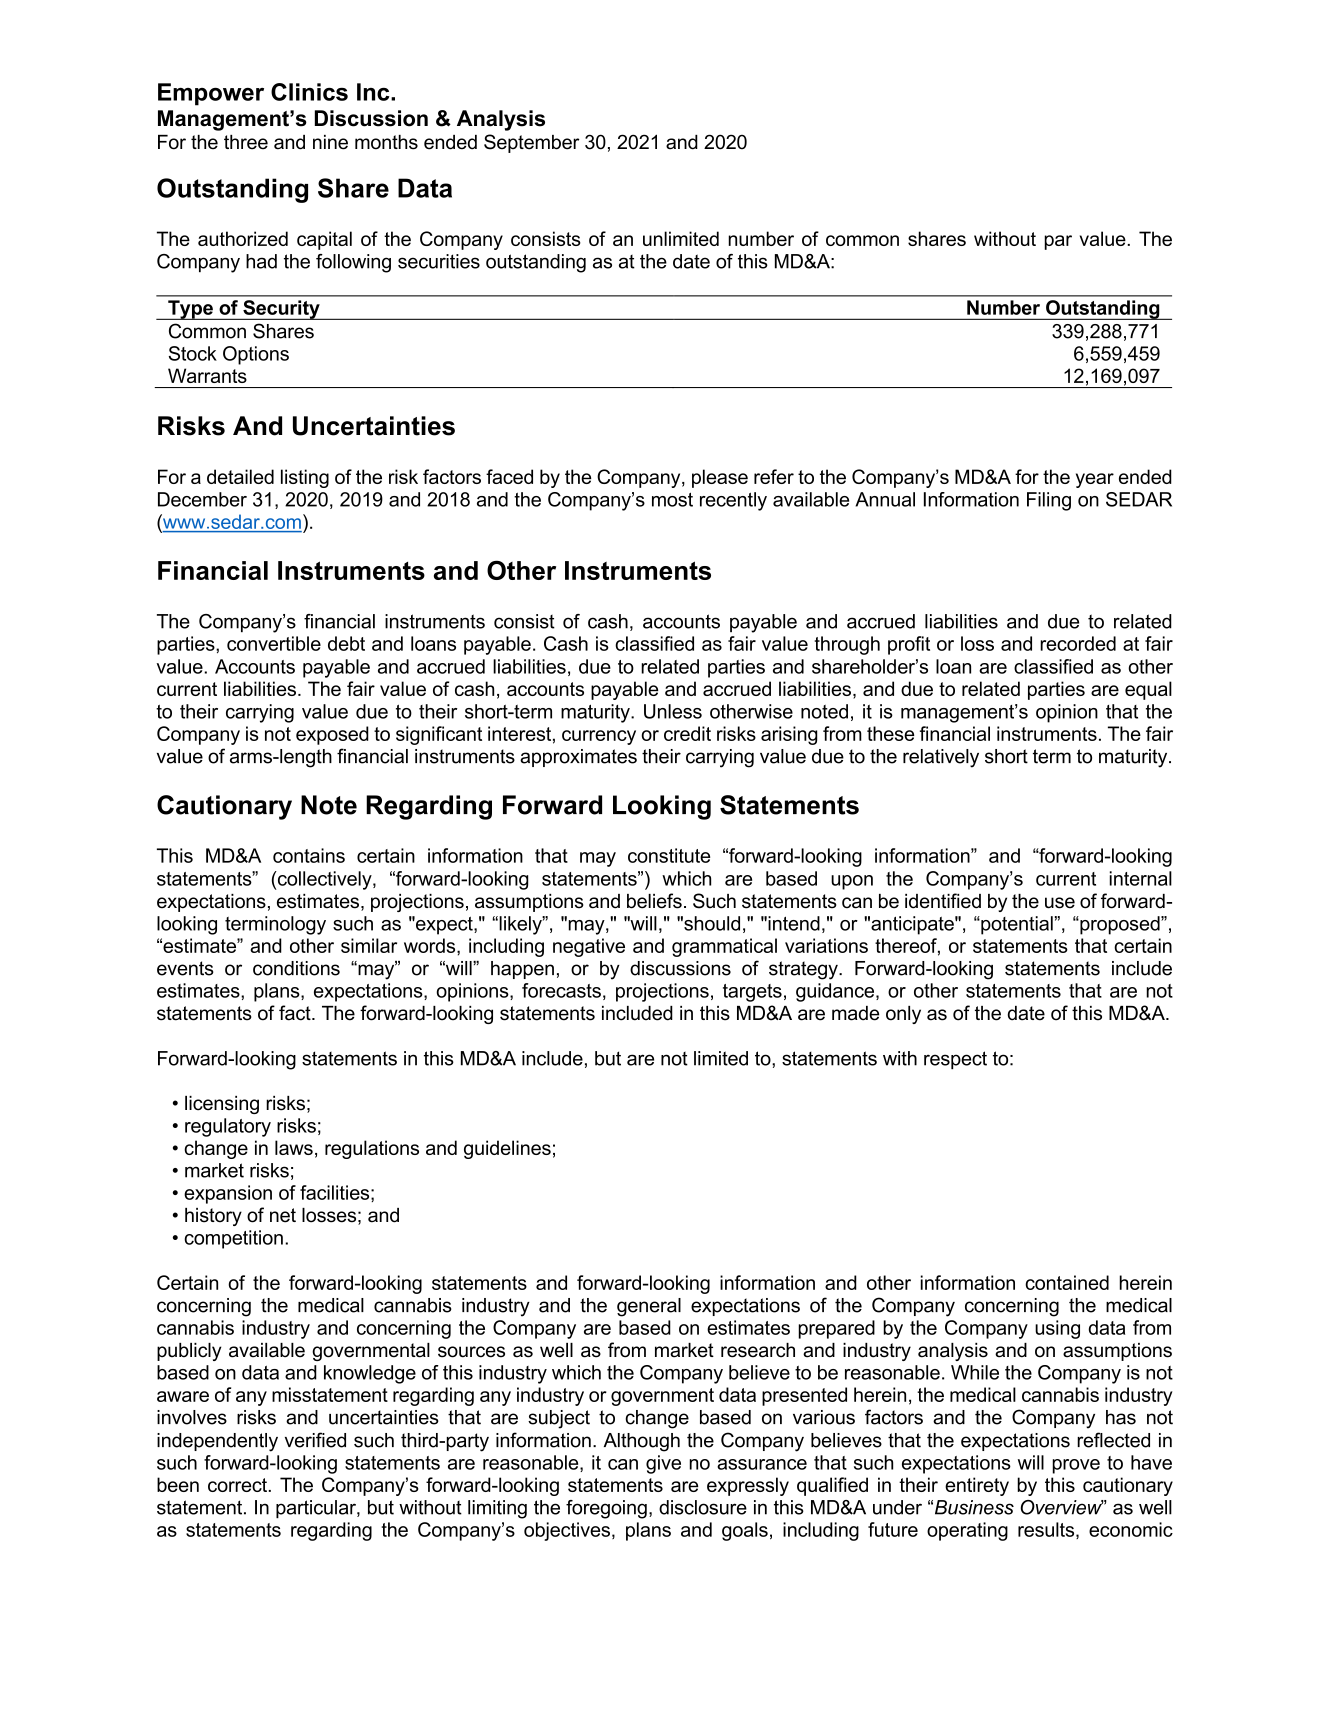 The height and width of the document is (1719, 1329). Describe the element at coordinates (955, 1060) in the document. I see `respect` at that location.
